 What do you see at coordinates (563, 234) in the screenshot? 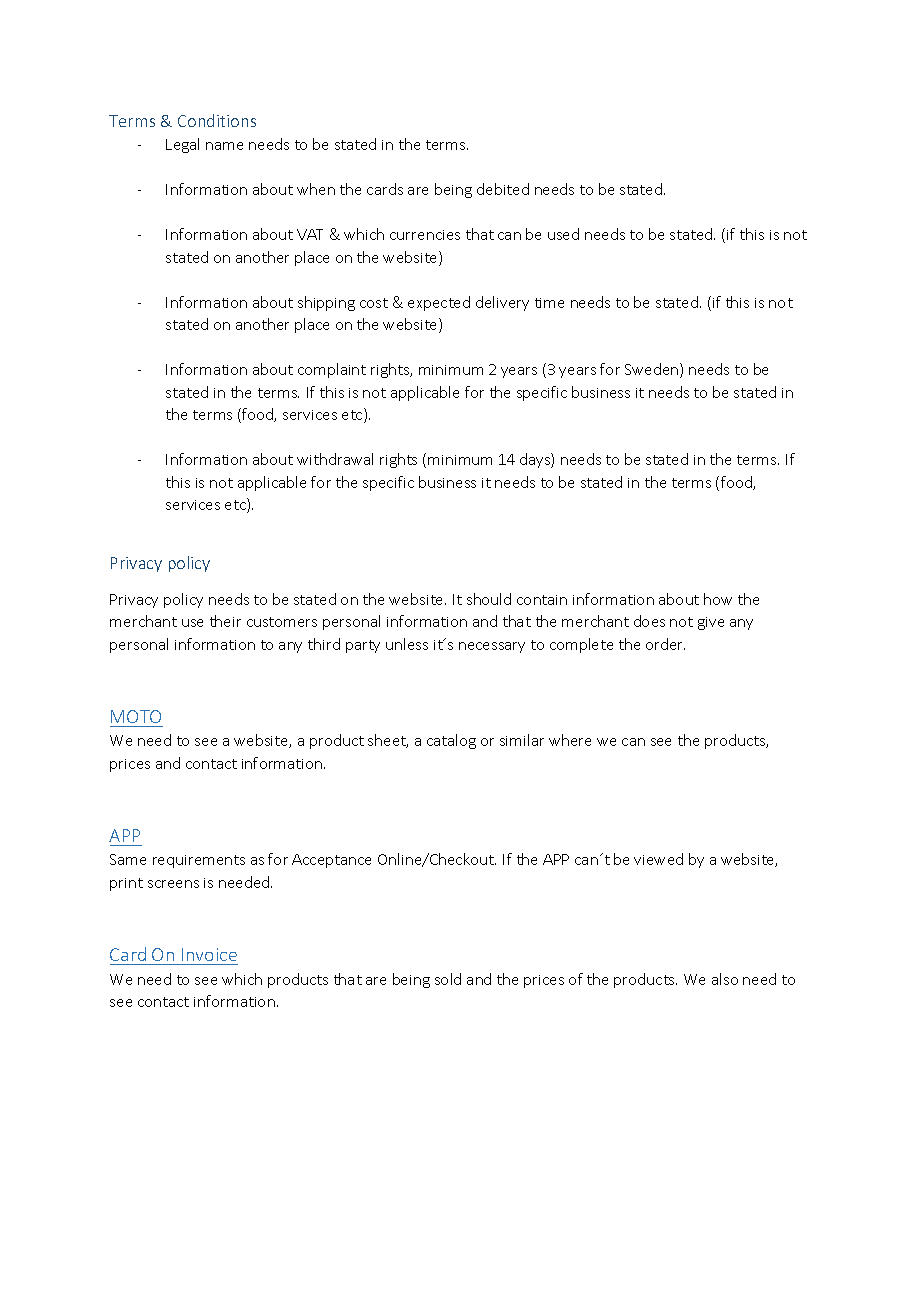
I see `used` at bounding box center [563, 234].
